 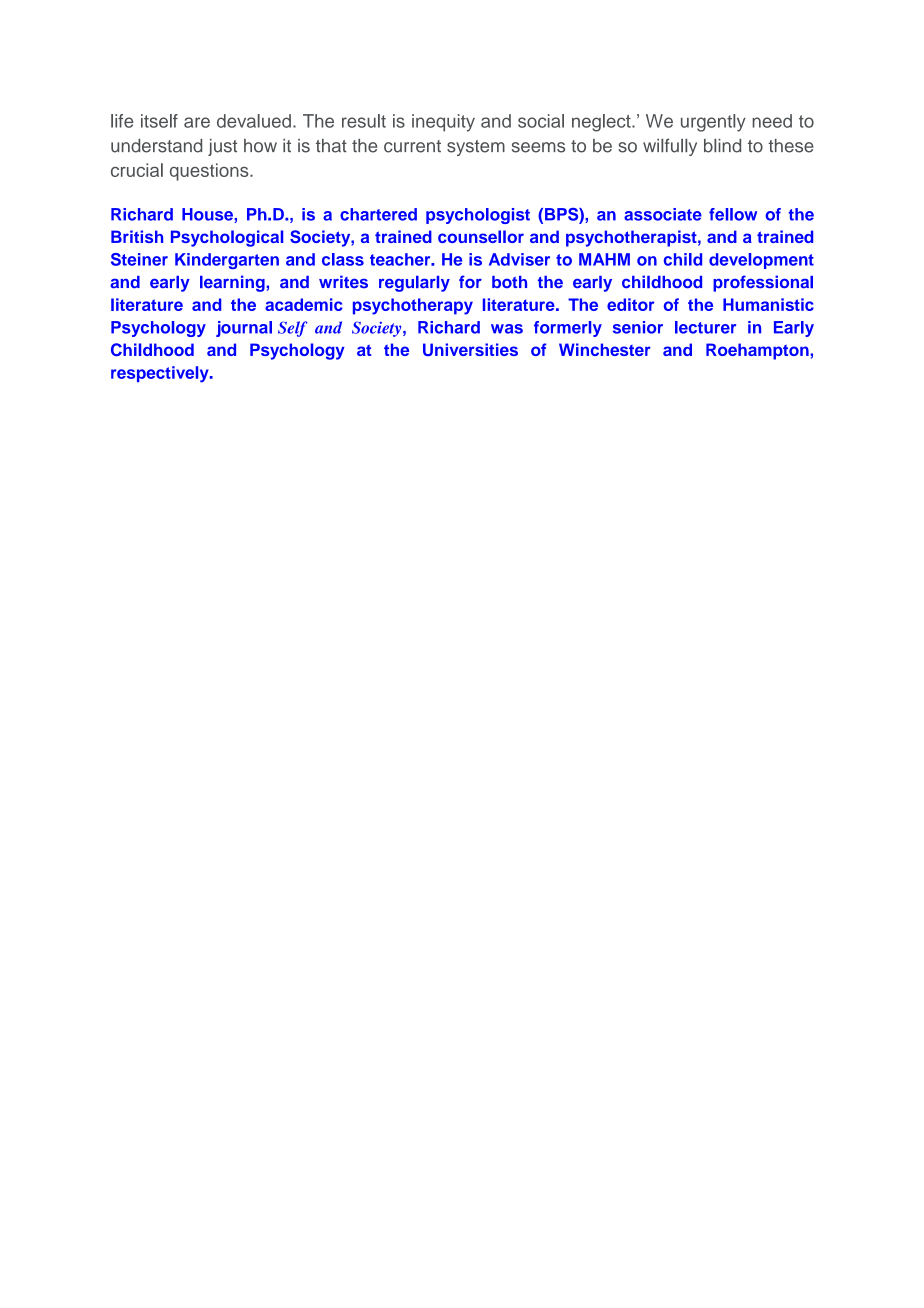 What do you see at coordinates (414, 284) in the screenshot?
I see `regularly` at bounding box center [414, 284].
